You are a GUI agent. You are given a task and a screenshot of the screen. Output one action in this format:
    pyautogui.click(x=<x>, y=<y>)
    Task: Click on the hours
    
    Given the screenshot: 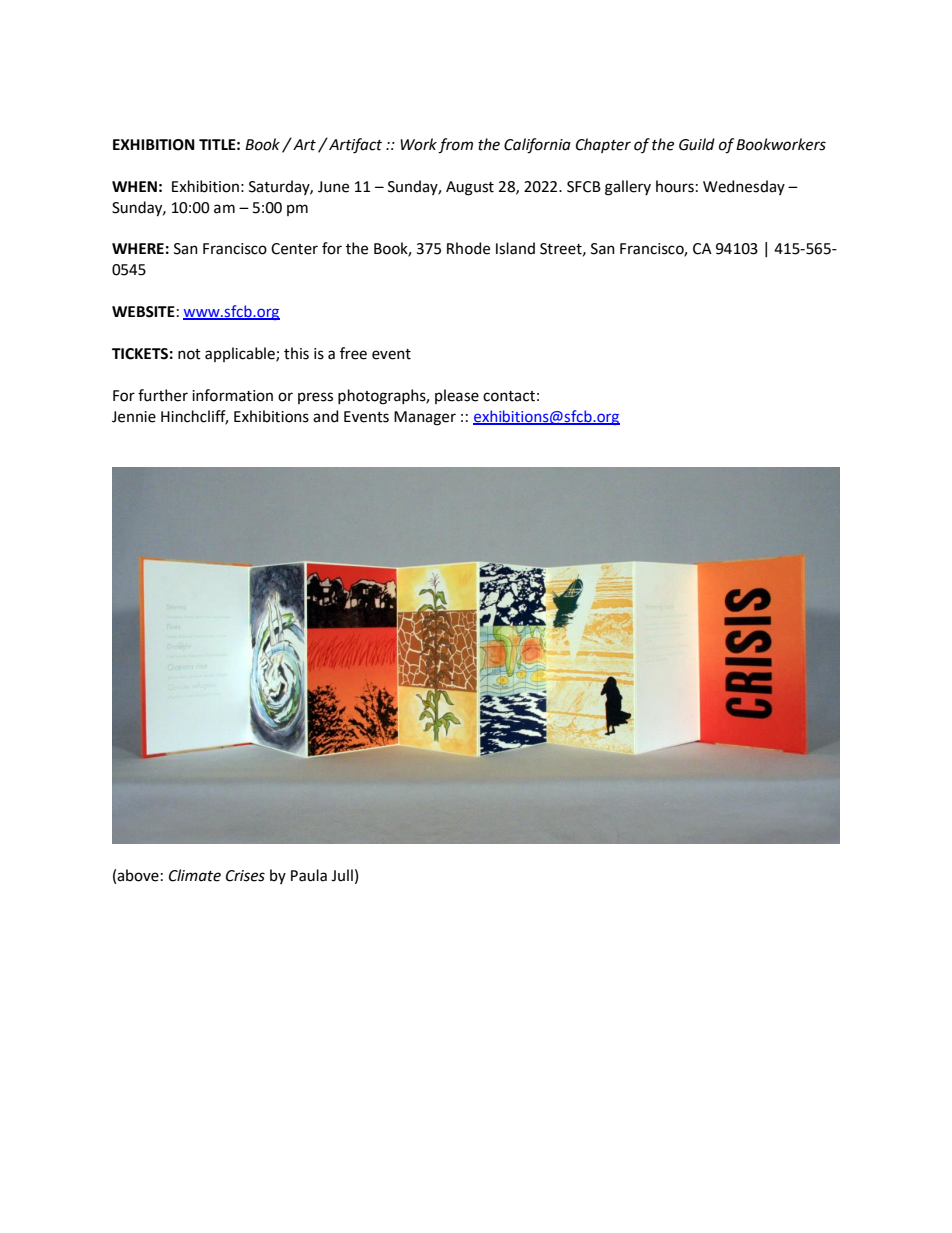 What is the action you would take?
    pyautogui.click(x=675, y=186)
